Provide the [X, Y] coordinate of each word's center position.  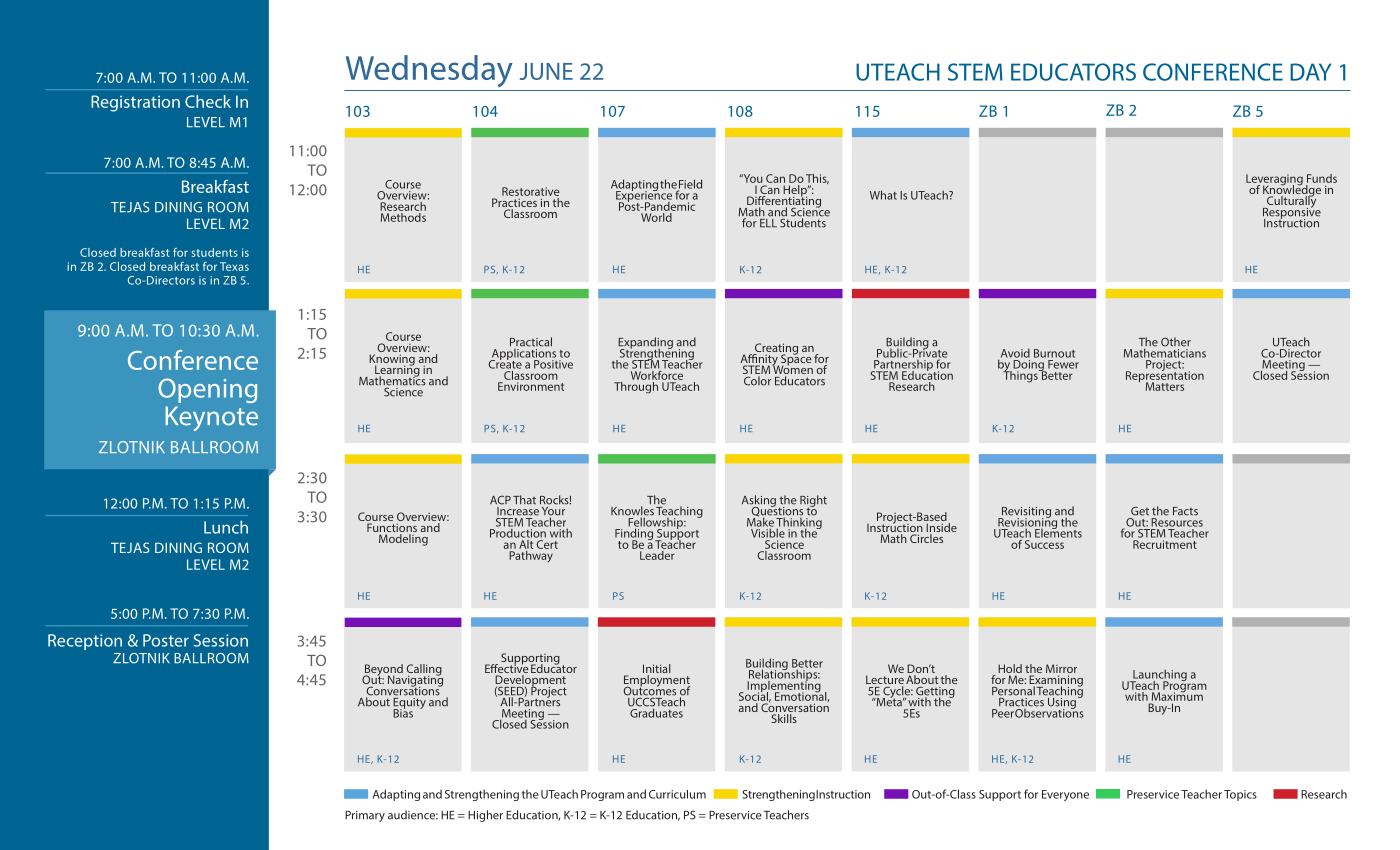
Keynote [212, 418]
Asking [759, 502]
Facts [1185, 511]
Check [208, 101]
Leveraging [1274, 181]
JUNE [546, 71]
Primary [365, 816]
